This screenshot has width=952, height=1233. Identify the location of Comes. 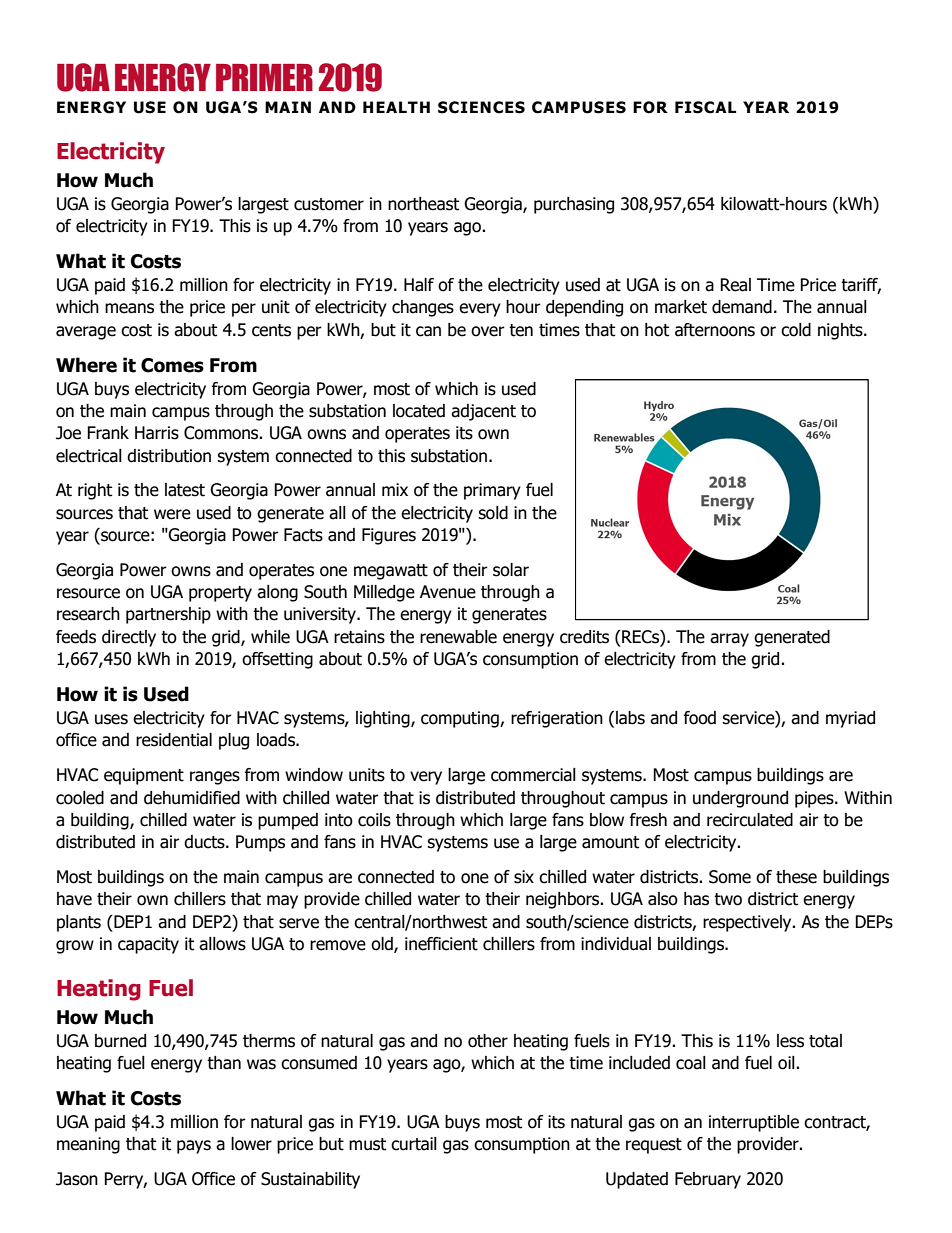
(172, 365).
